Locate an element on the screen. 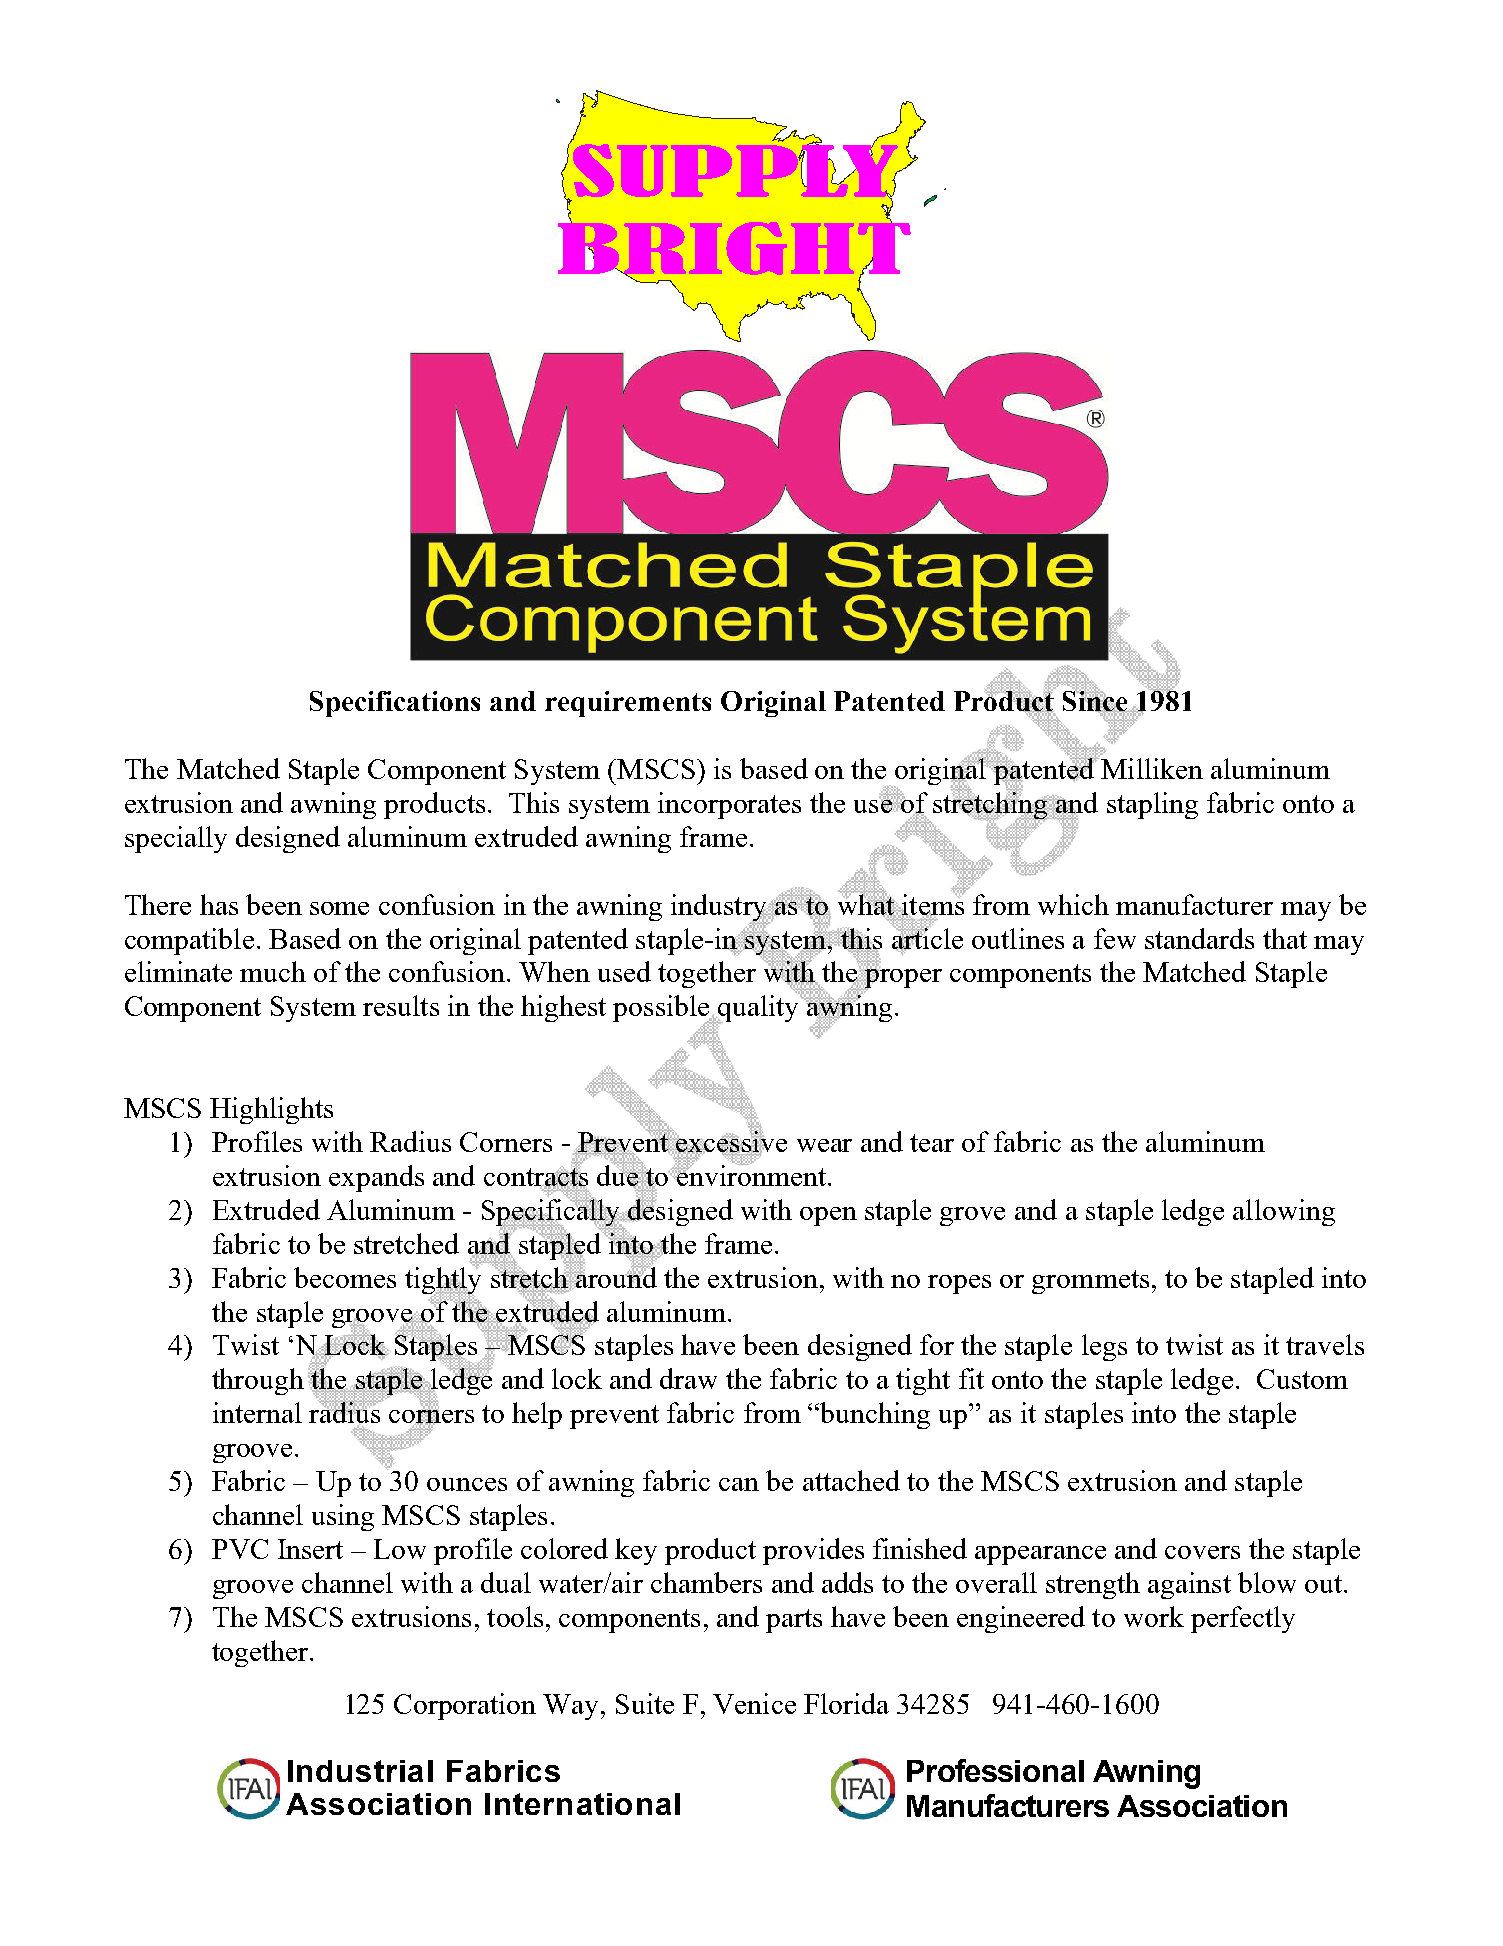 The width and height of the screenshot is (1503, 1946). used is located at coordinates (624, 971).
